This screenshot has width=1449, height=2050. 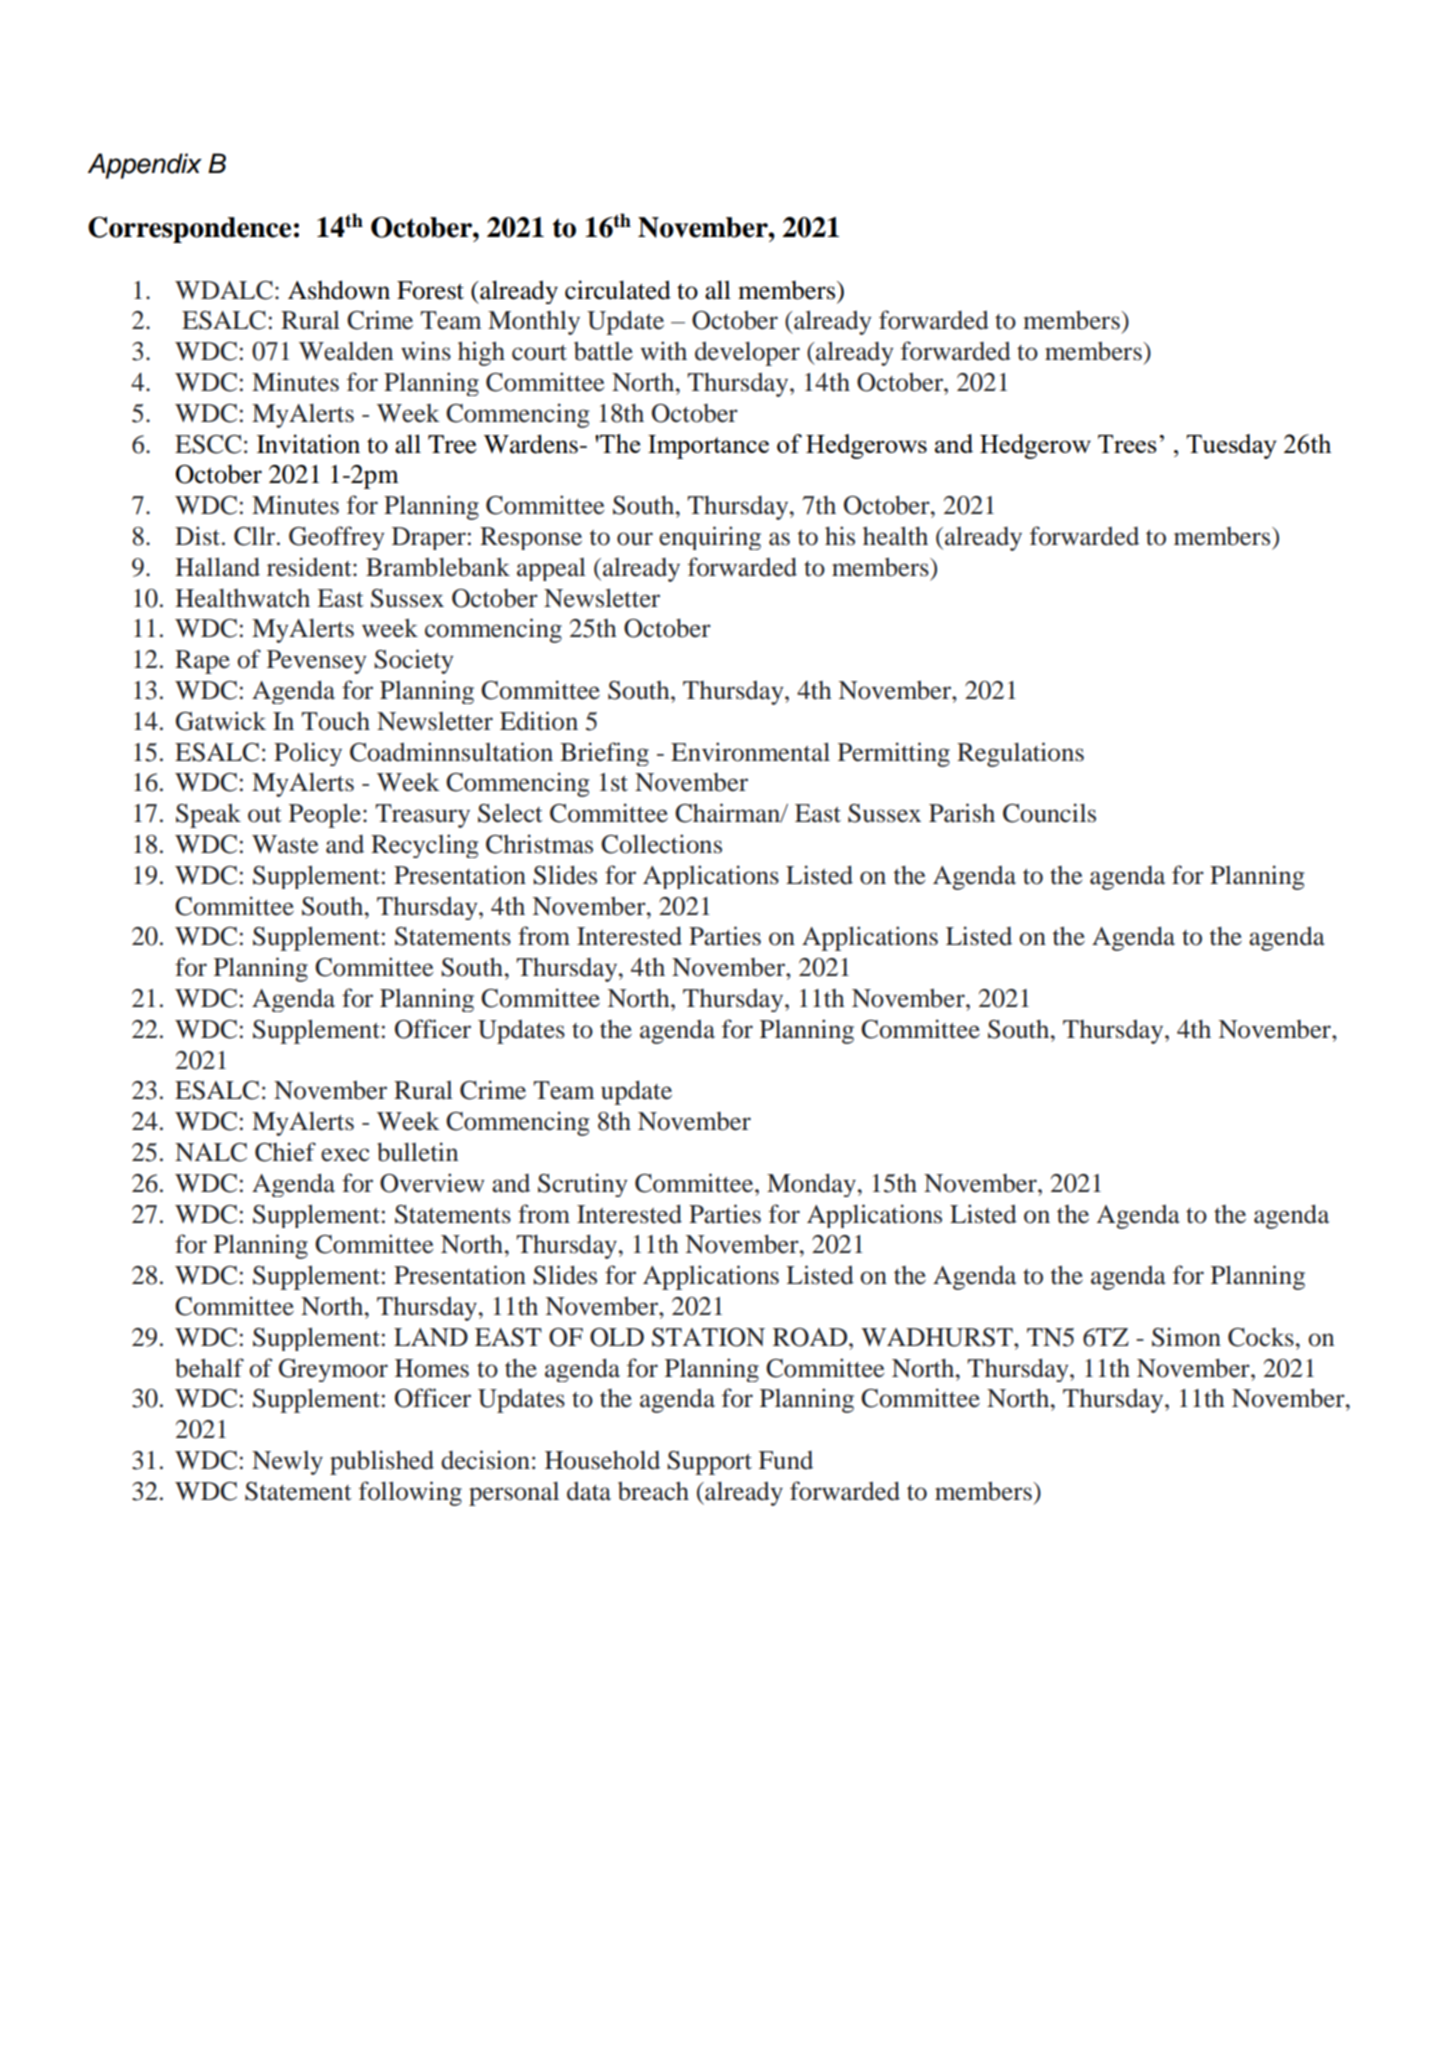 I want to click on enquiring, so click(x=710, y=538).
